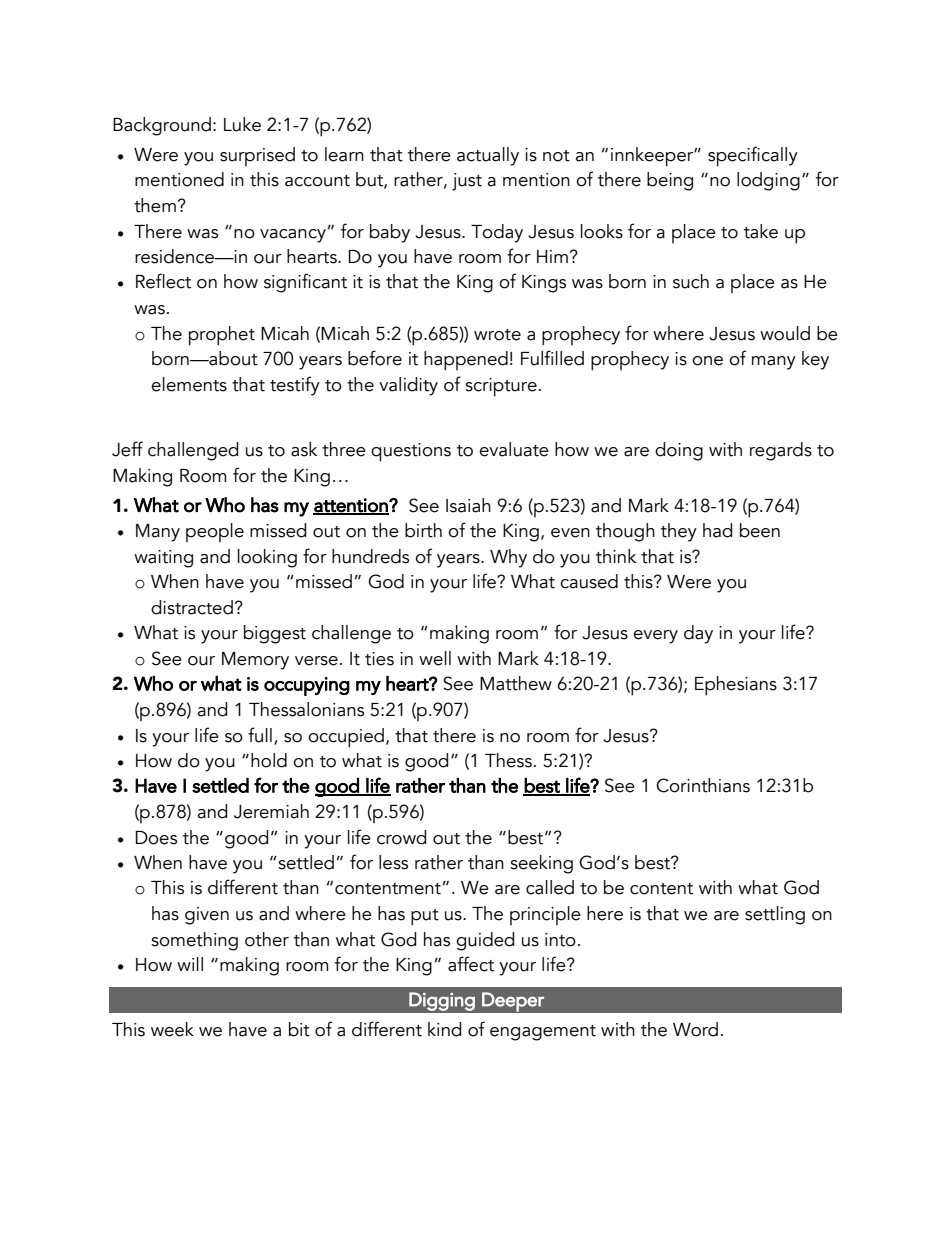 This image has width=952, height=1233. Describe the element at coordinates (703, 785) in the image. I see `Corinthians` at that location.
